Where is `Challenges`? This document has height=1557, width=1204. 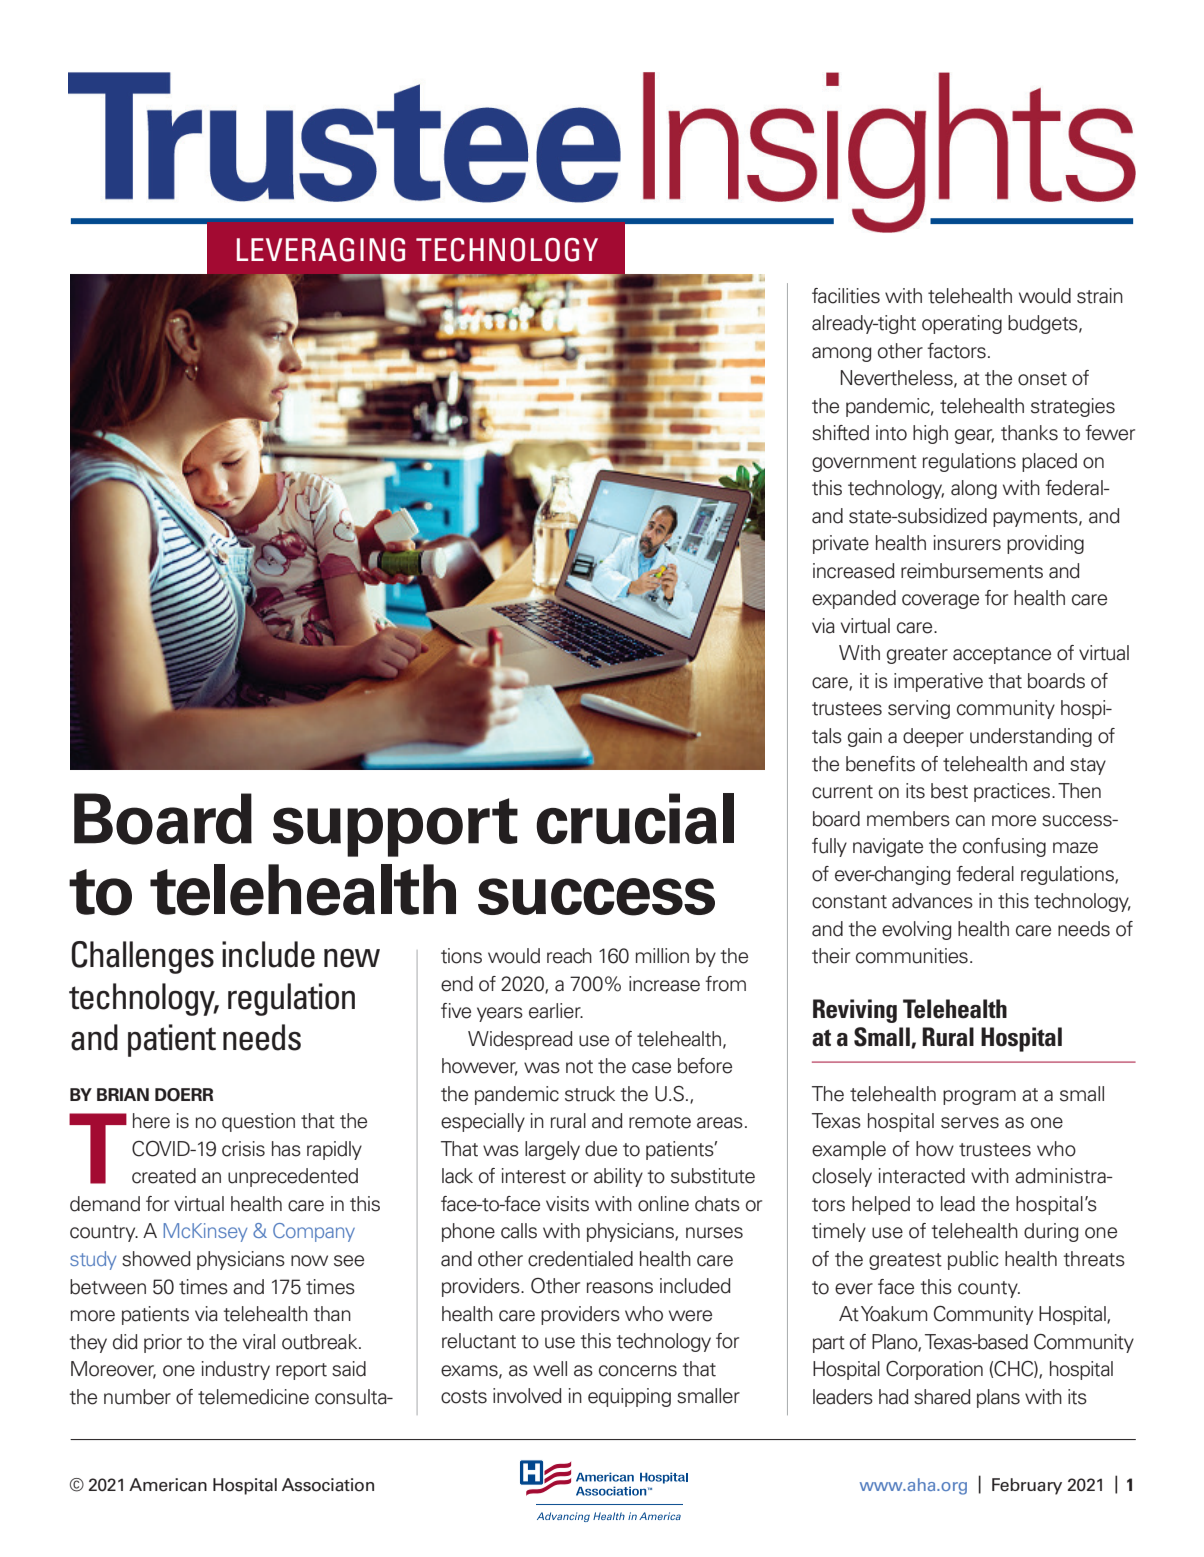 Challenges is located at coordinates (143, 957).
